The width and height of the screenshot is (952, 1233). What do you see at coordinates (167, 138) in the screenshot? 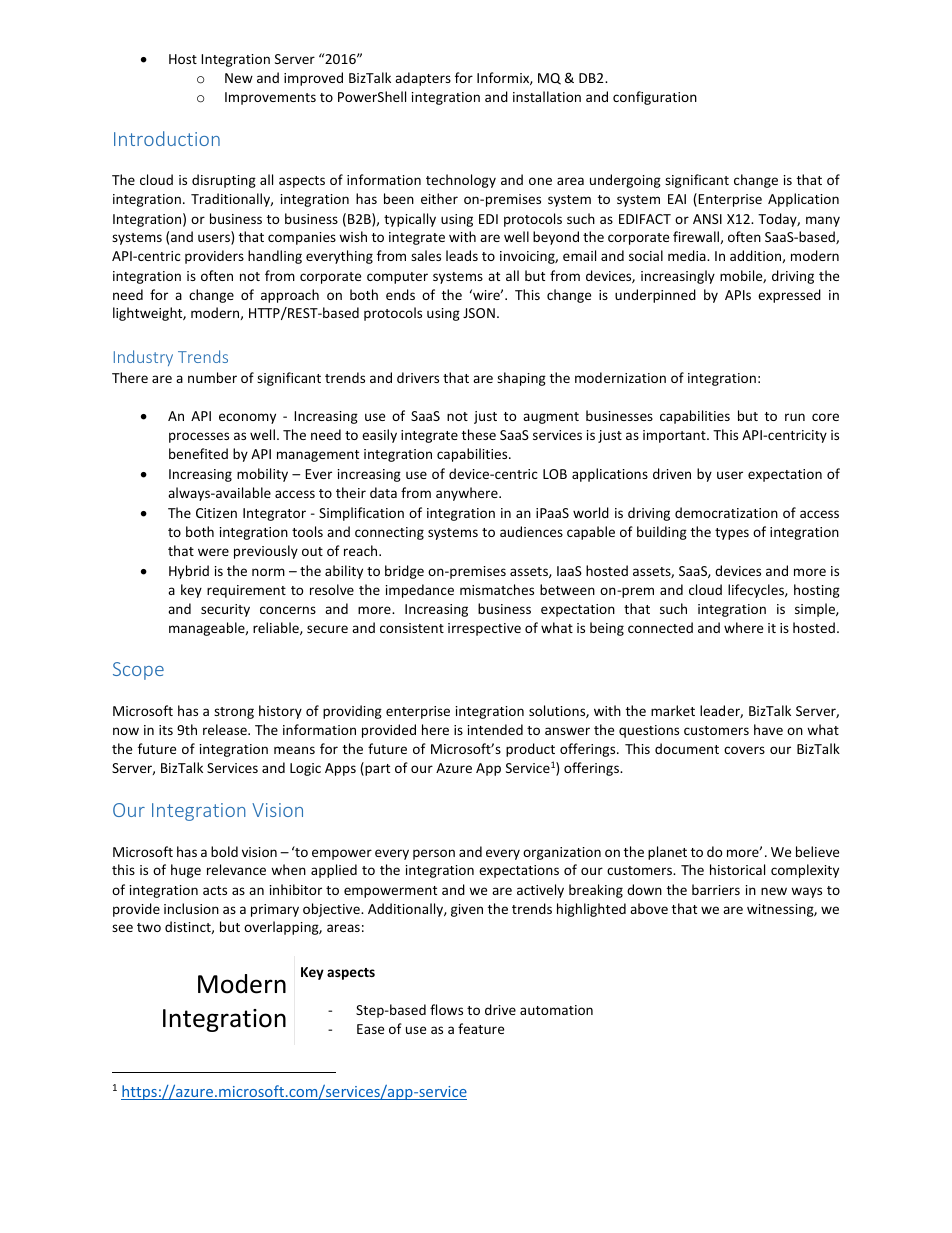
I see `Introduction` at bounding box center [167, 138].
